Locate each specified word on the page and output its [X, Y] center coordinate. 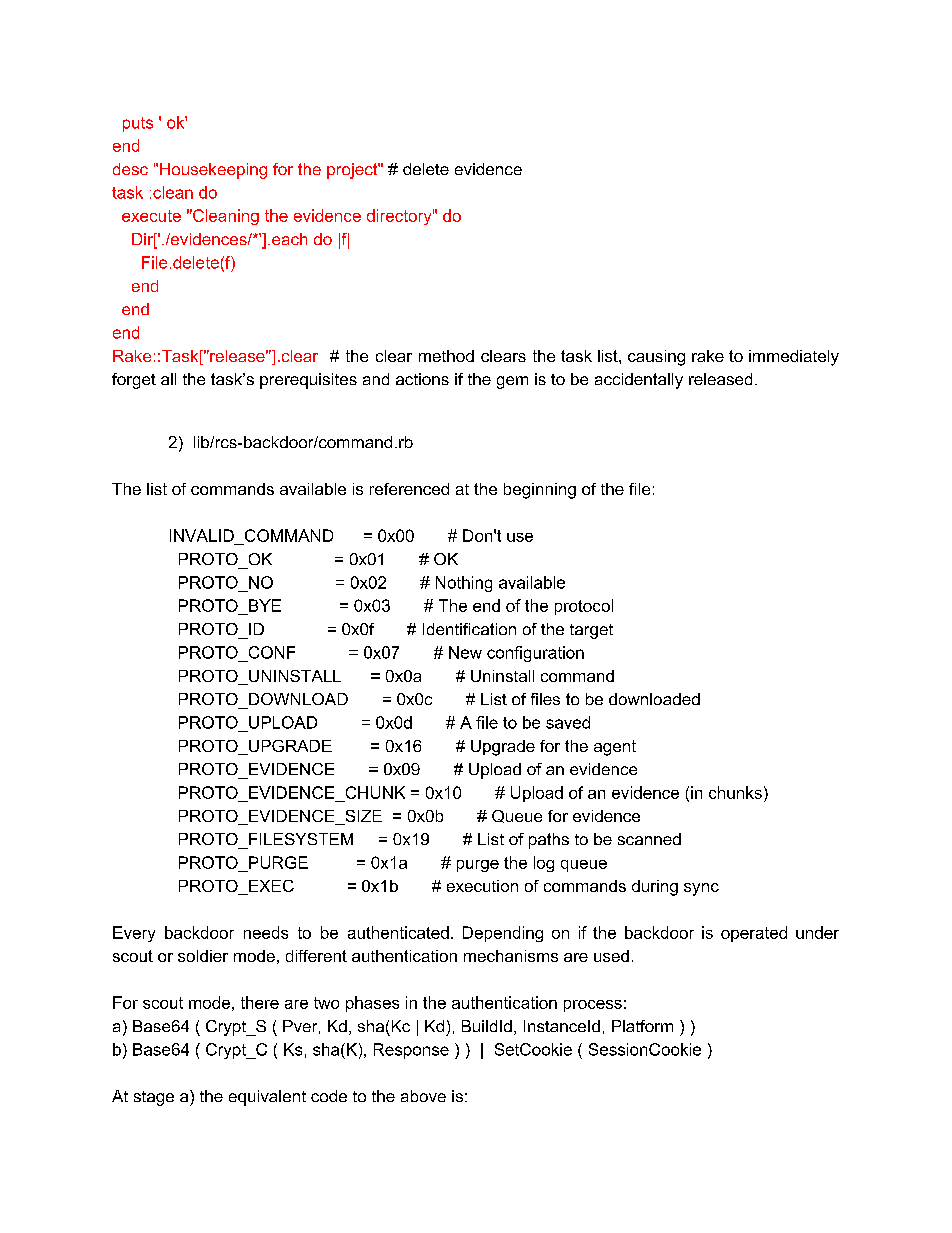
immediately [794, 358]
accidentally [639, 381]
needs [266, 932]
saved [568, 722]
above [423, 1096]
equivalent [267, 1098]
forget [134, 381]
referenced [409, 489]
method [446, 356]
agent [615, 748]
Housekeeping [213, 171]
